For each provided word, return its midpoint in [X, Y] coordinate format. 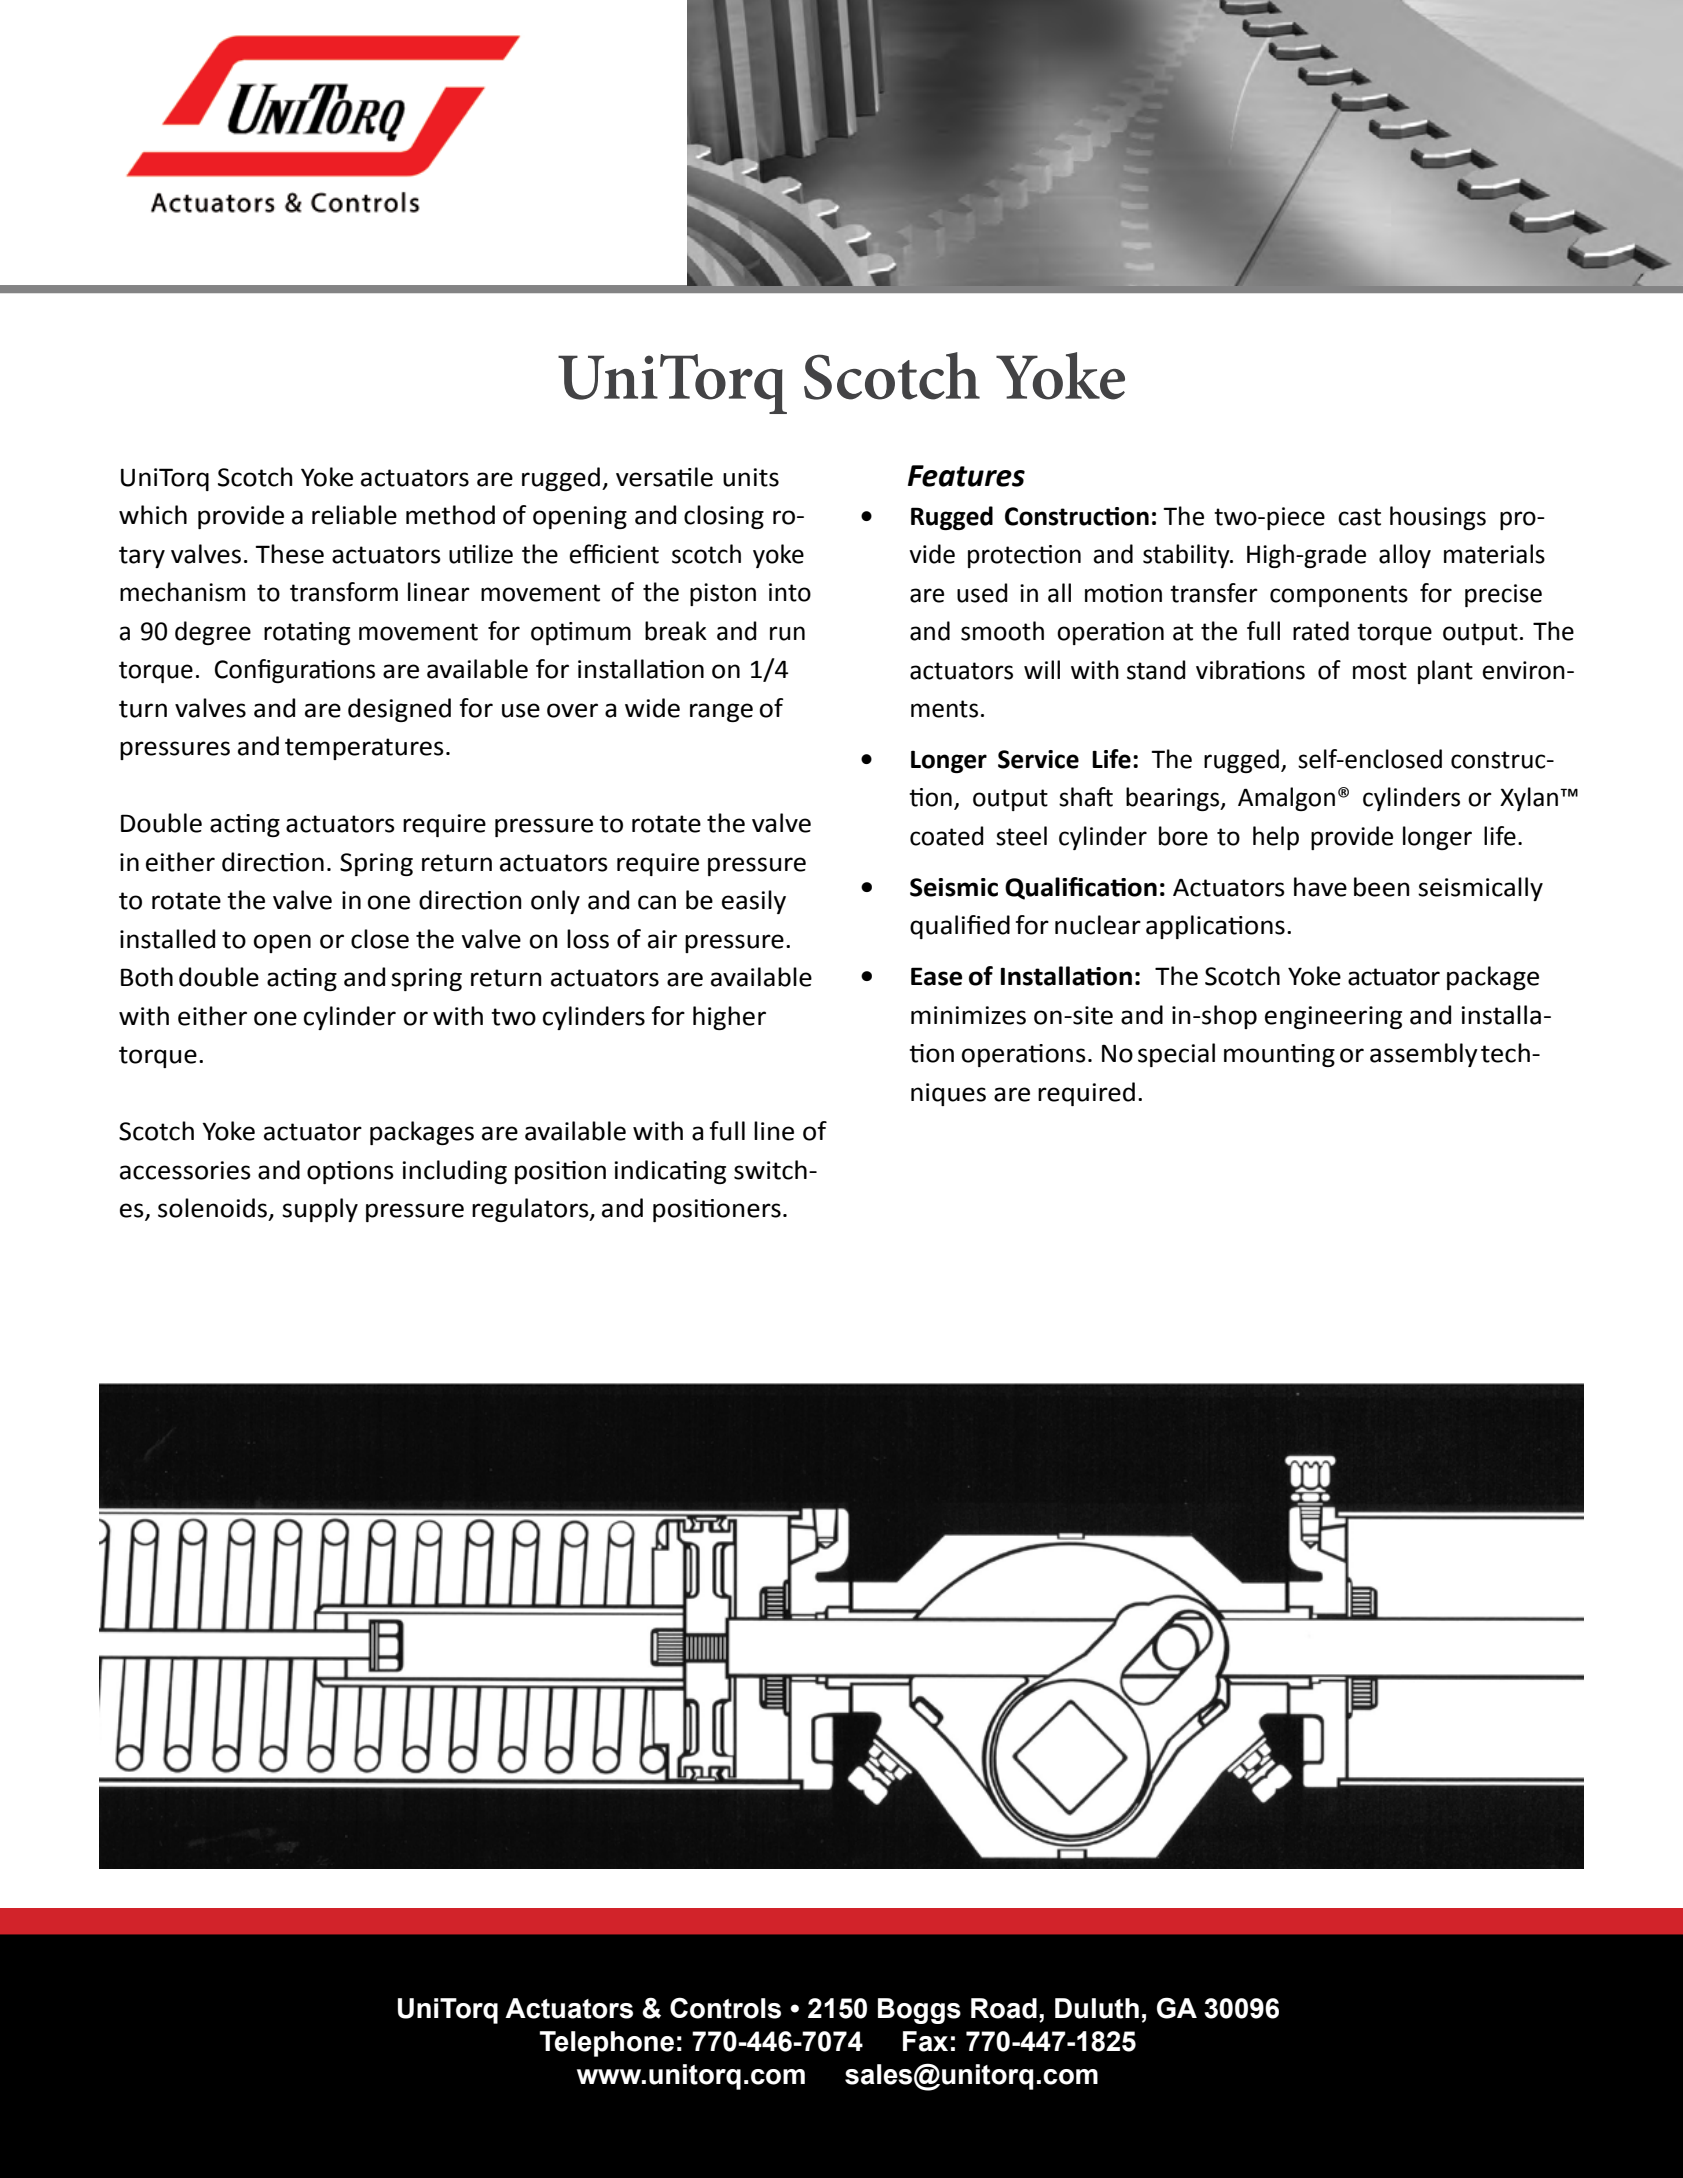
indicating [670, 1172]
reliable [354, 515]
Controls [725, 2008]
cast [1359, 517]
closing [724, 517]
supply [320, 1210]
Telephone [606, 2044]
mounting [1279, 1055]
